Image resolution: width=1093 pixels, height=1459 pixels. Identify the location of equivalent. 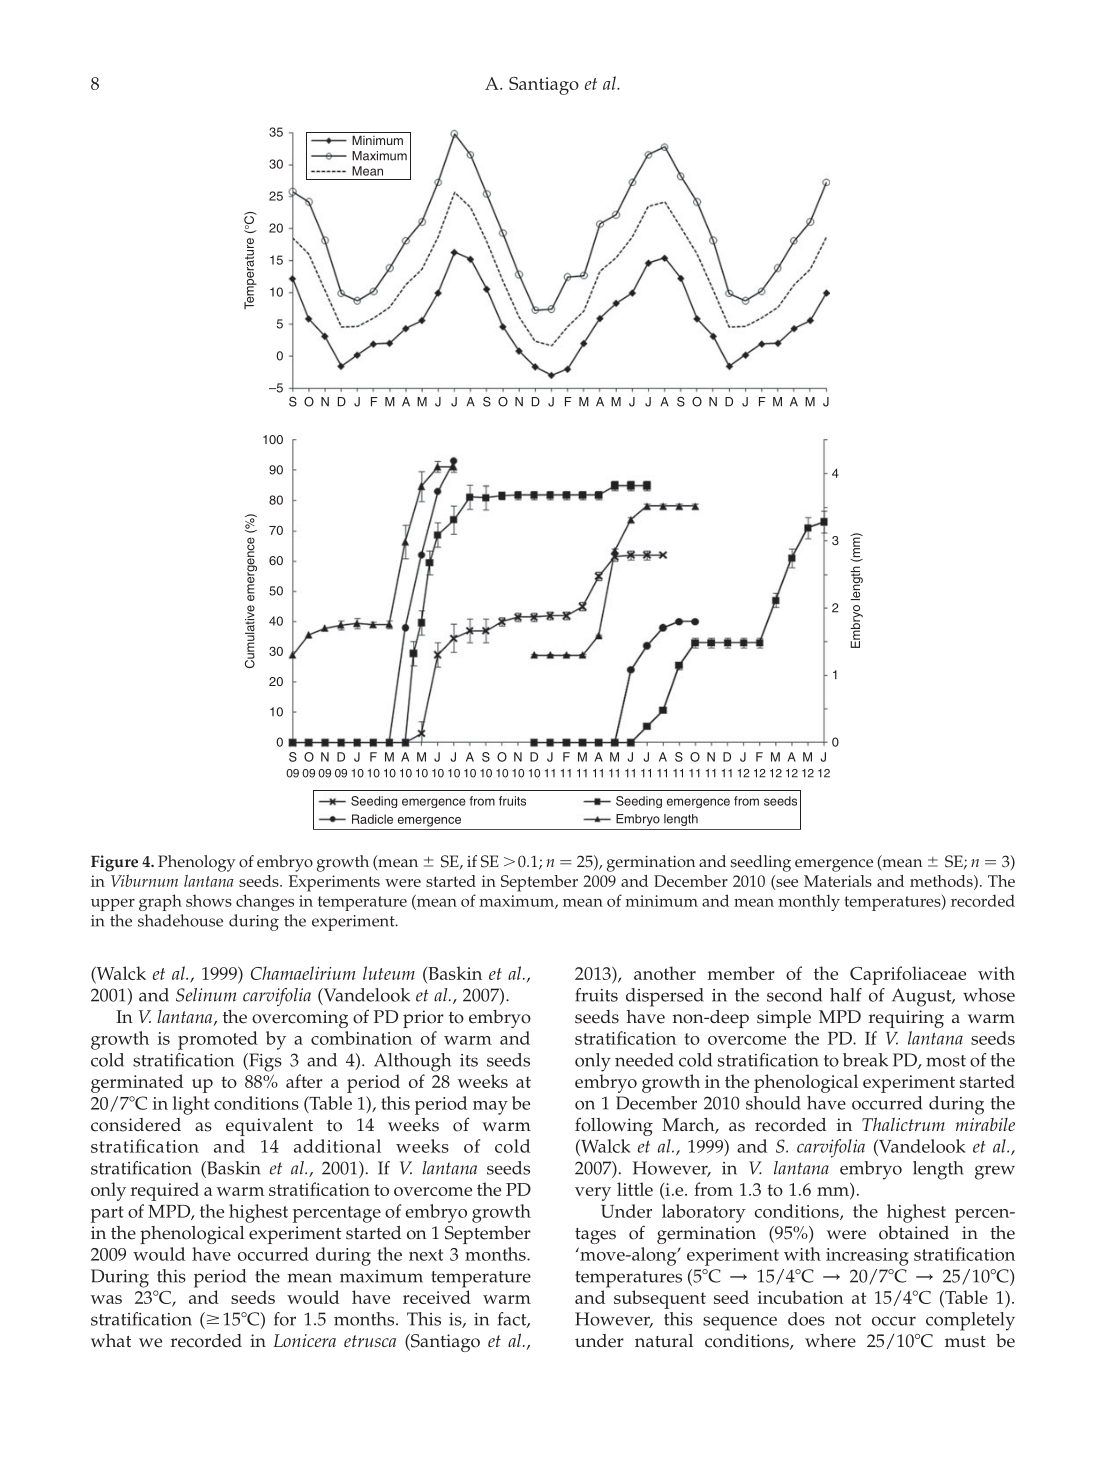
(269, 1127).
